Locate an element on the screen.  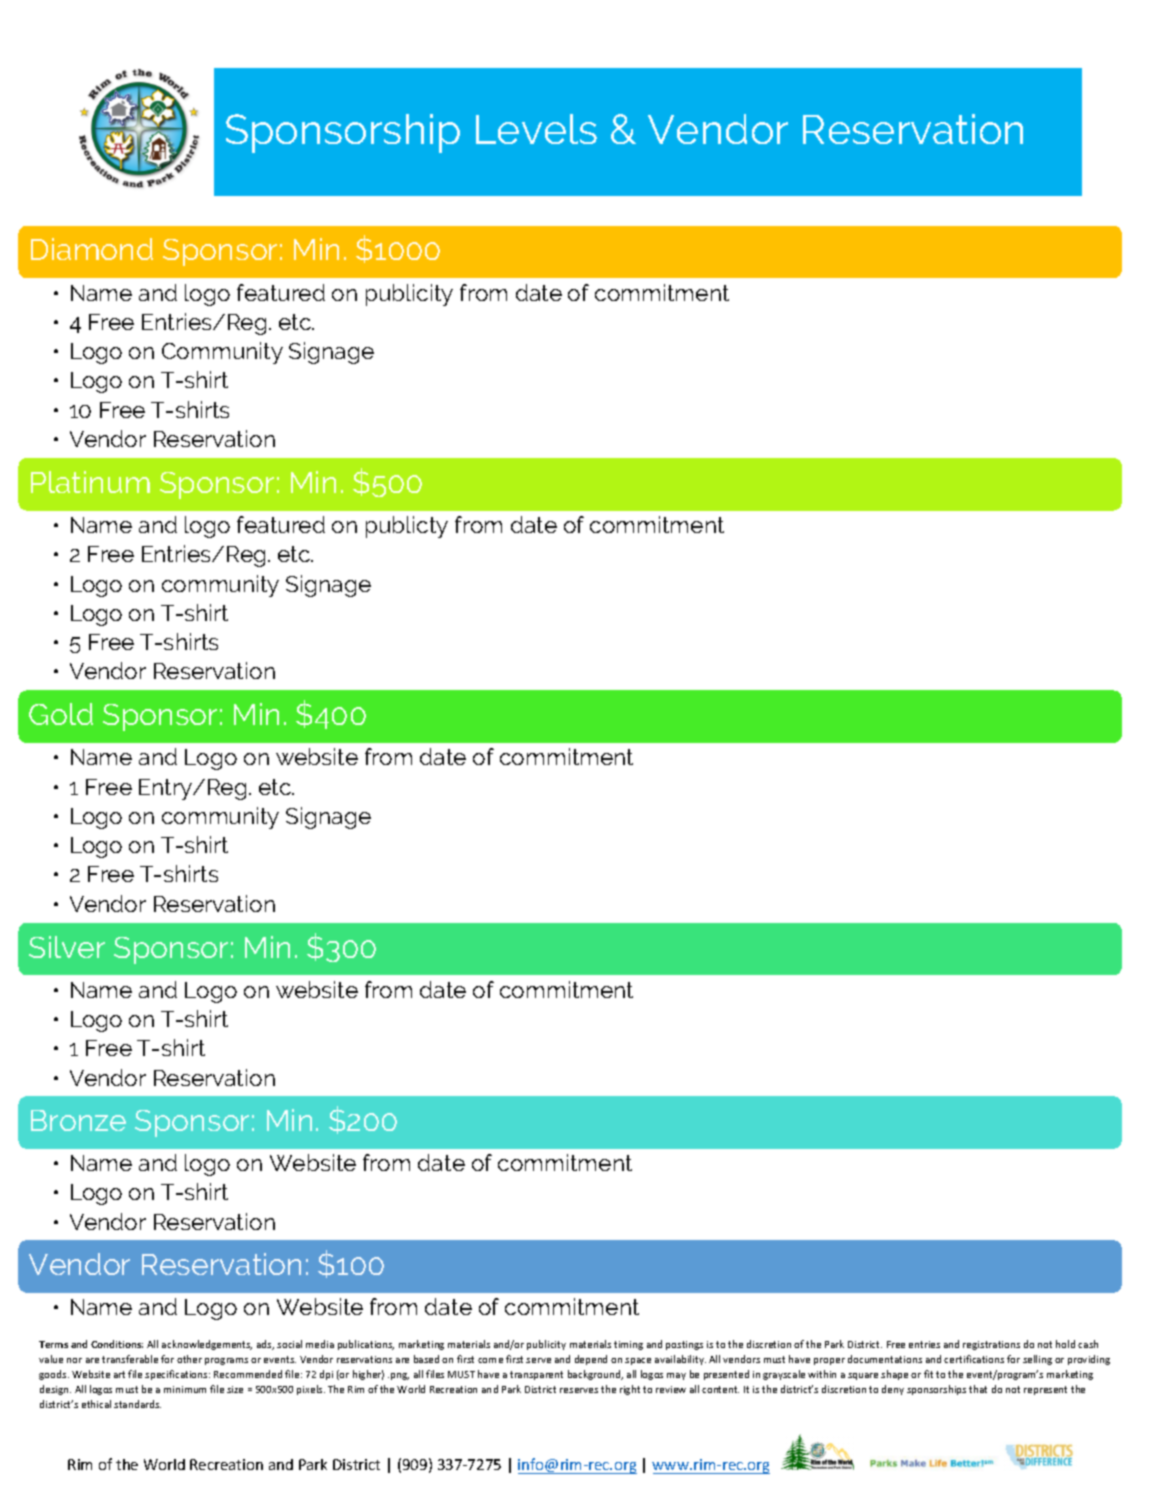
timing is located at coordinates (628, 1345).
